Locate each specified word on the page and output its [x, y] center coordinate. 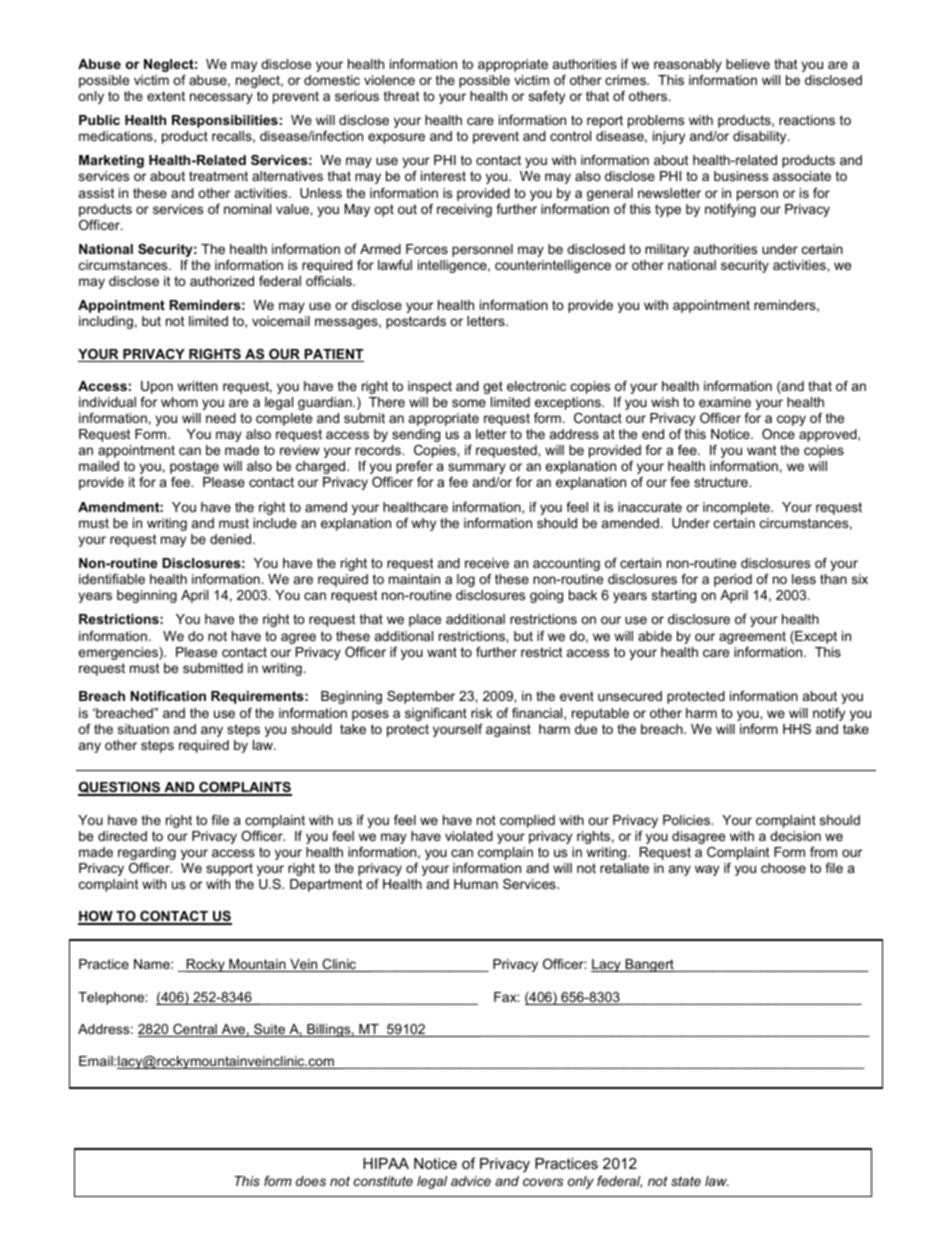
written [197, 386]
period [733, 580]
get [493, 387]
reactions [807, 120]
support [229, 869]
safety [547, 97]
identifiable [112, 579]
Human [476, 884]
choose [783, 868]
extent [166, 96]
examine [725, 402]
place [425, 620]
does [311, 1181]
